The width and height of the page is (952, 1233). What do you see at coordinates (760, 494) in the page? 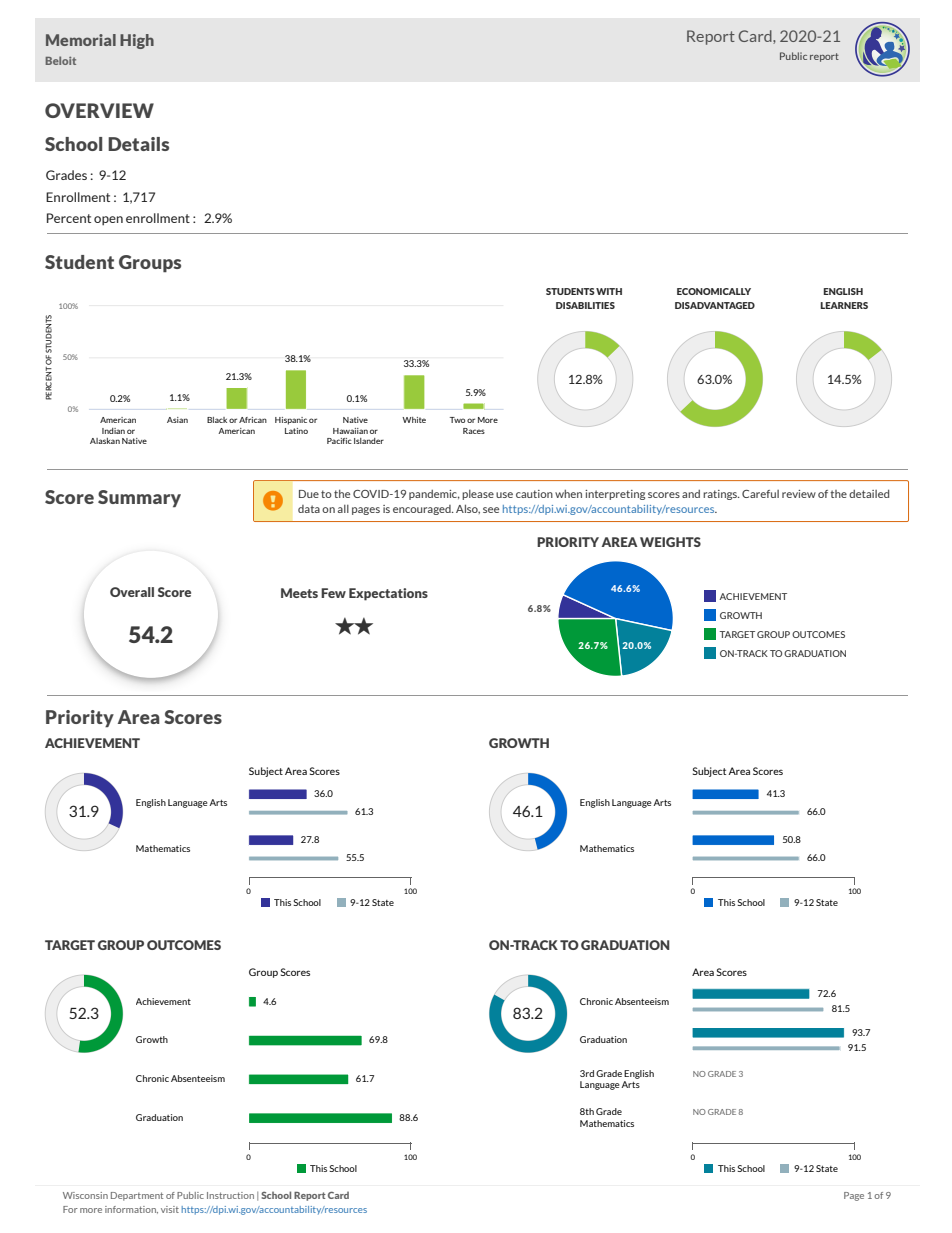
I see `Careful` at bounding box center [760, 494].
